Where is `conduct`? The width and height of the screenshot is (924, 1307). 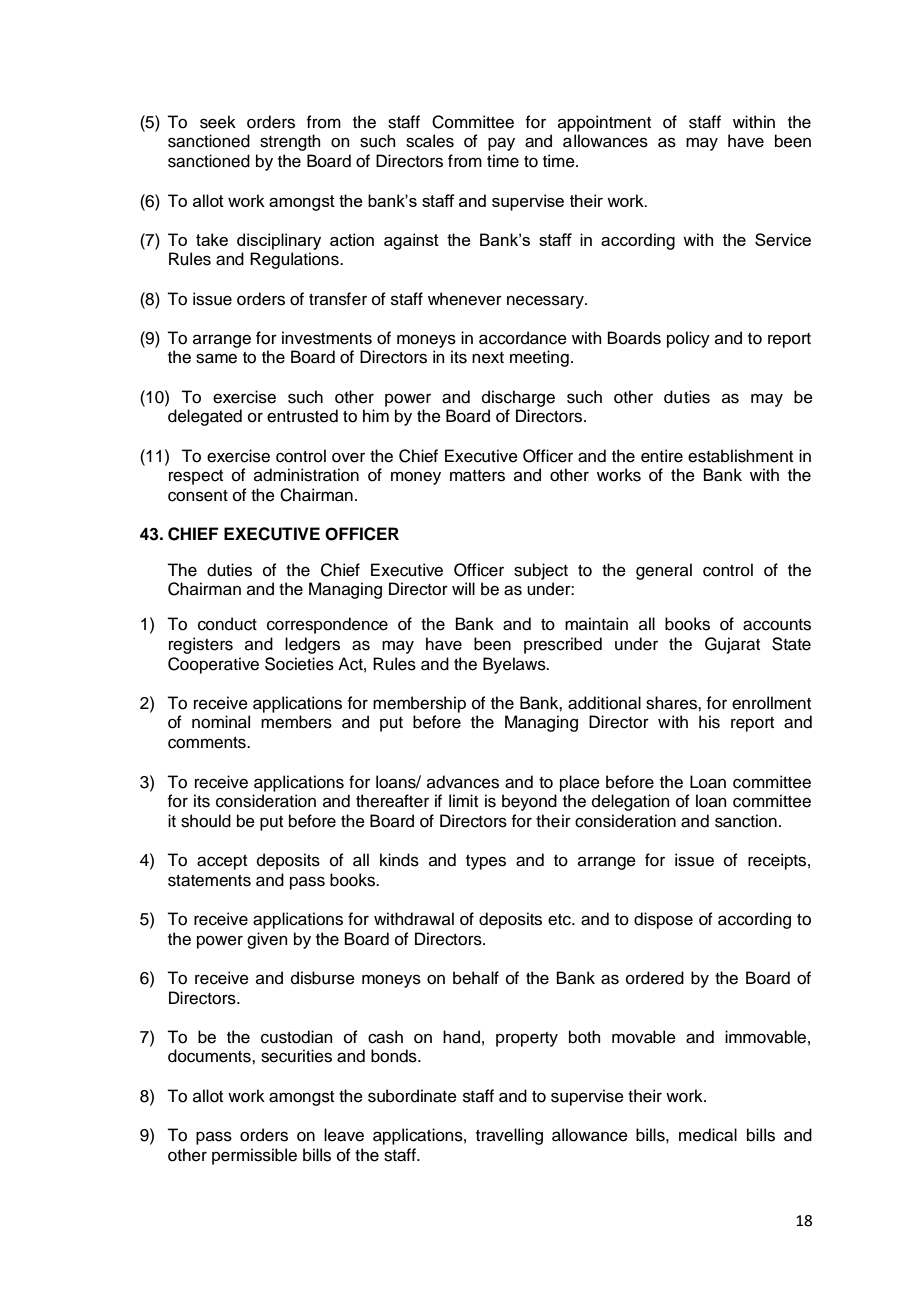 conduct is located at coordinates (227, 624).
